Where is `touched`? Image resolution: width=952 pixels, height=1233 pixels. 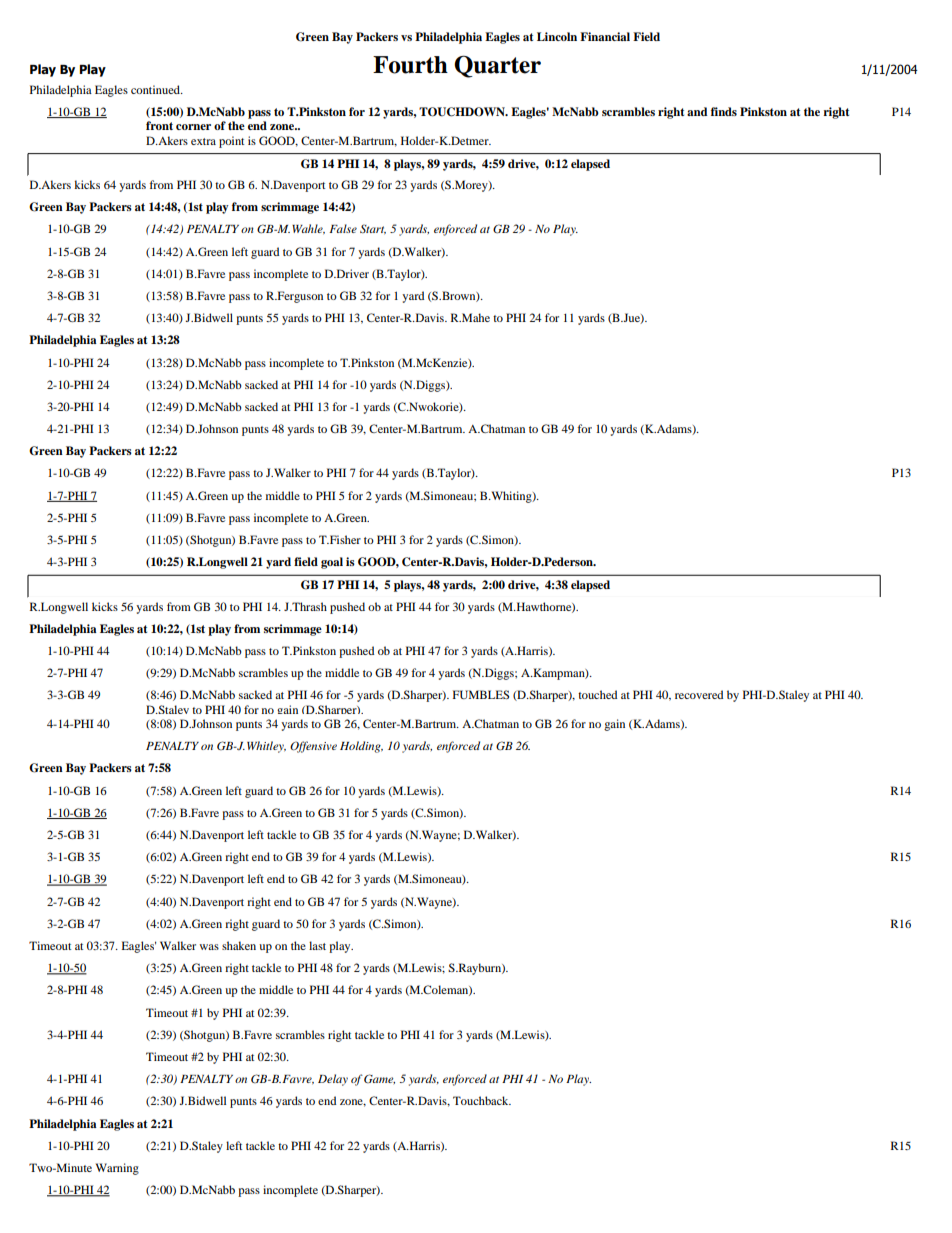 touched is located at coordinates (597, 694).
